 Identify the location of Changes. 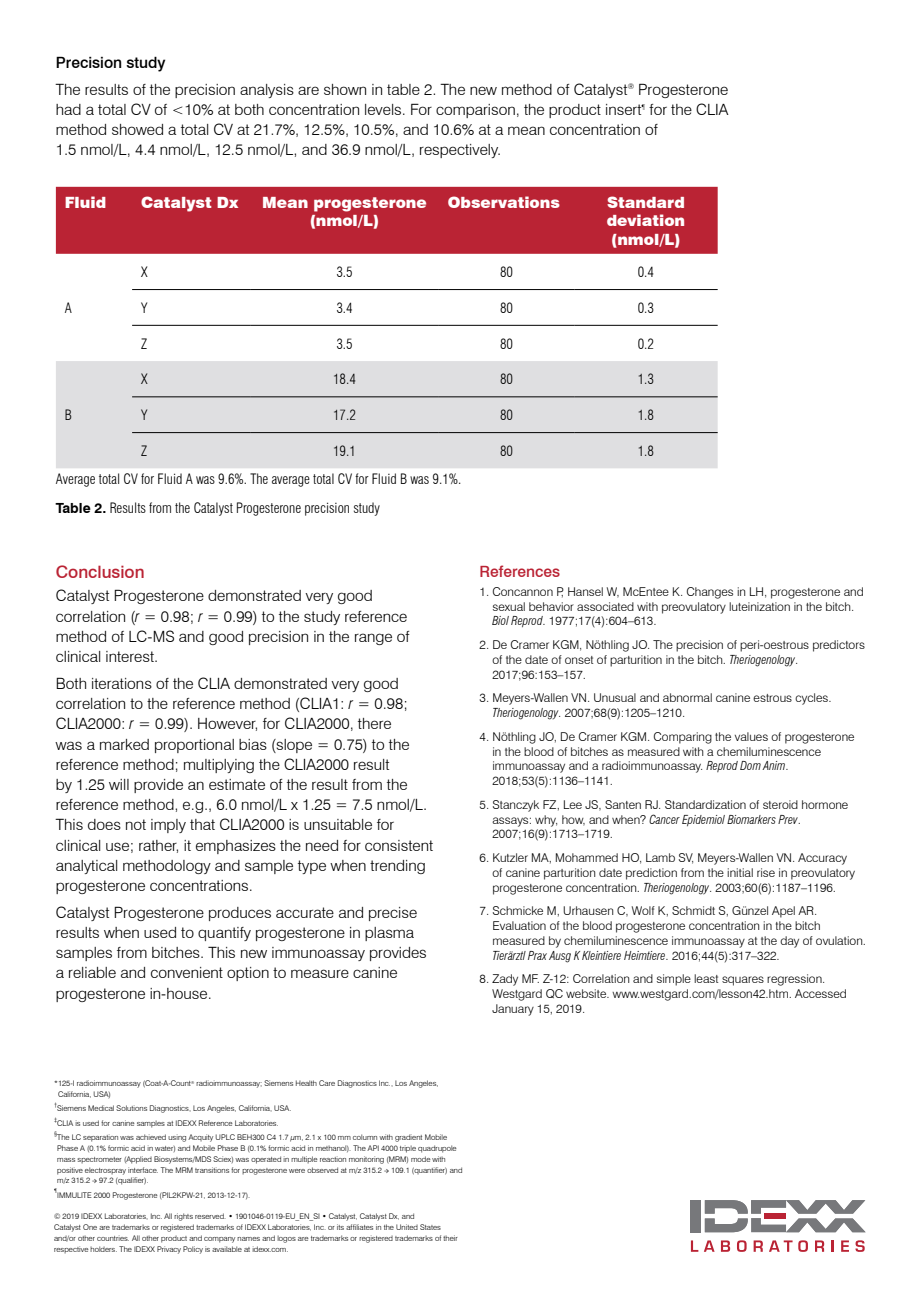
(710, 593).
